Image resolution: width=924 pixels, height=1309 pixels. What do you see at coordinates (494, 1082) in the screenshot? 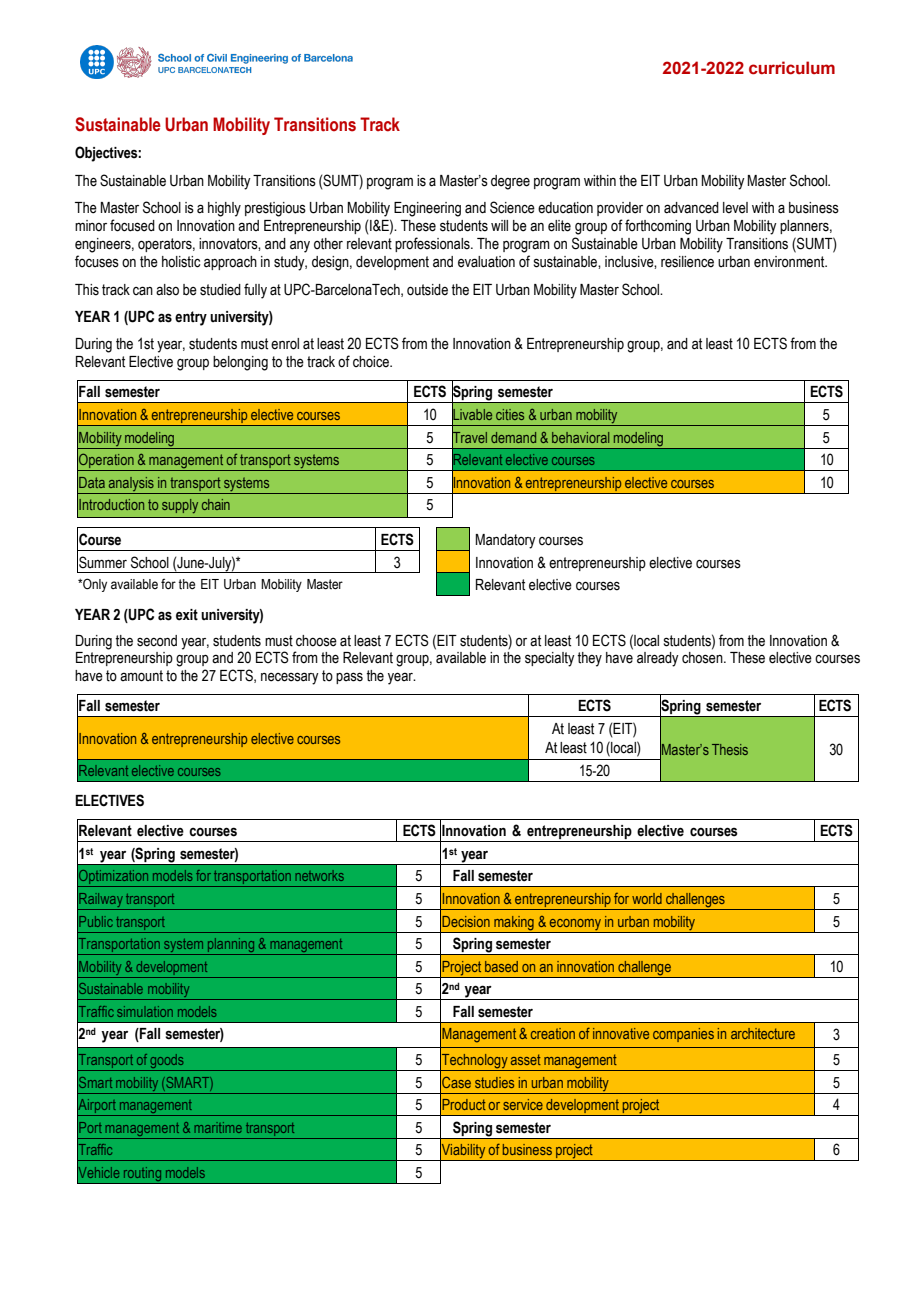
I see `studies` at bounding box center [494, 1082].
